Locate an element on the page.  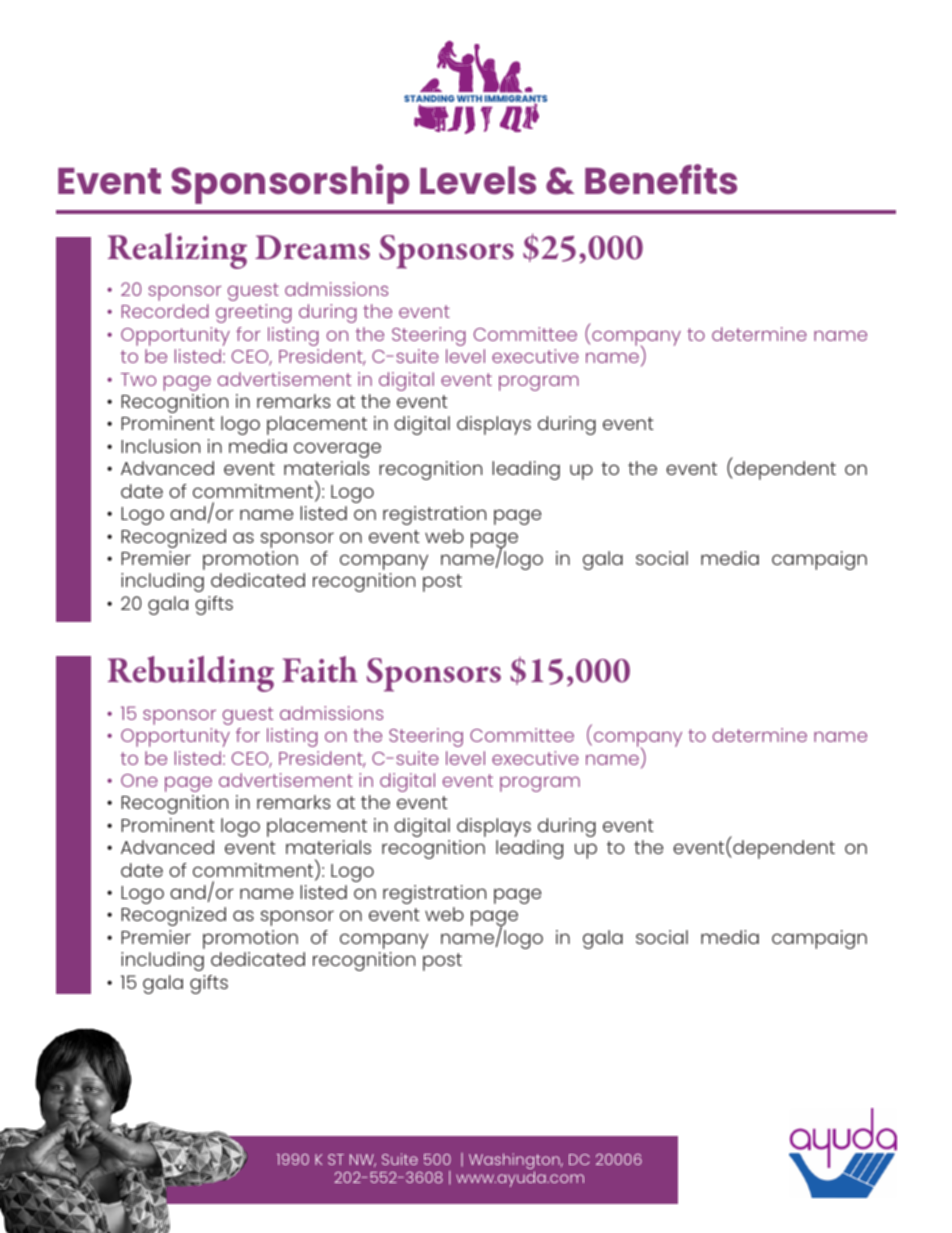
Realizing is located at coordinates (177, 251).
